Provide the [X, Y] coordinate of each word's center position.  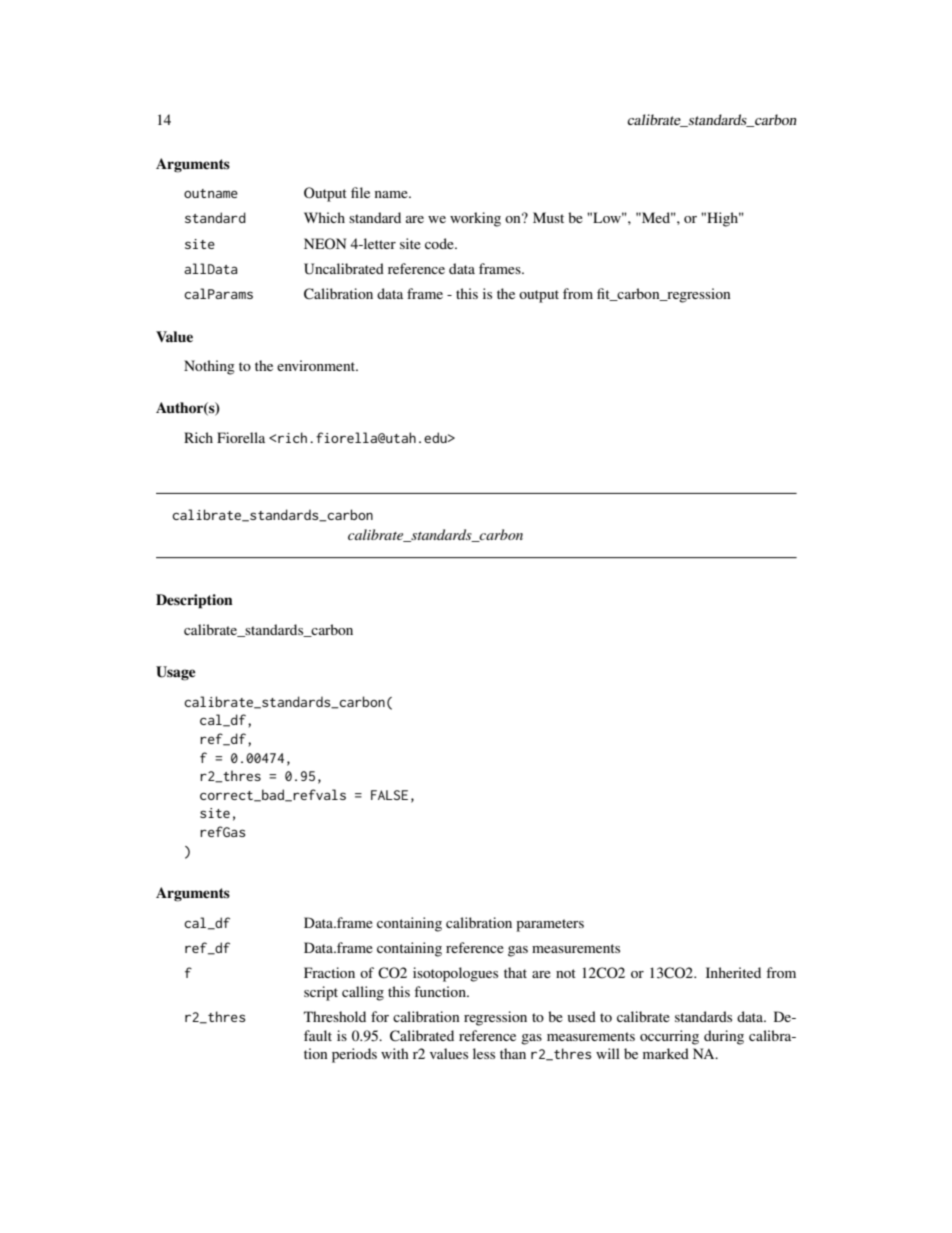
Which [324, 217]
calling [363, 993]
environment [317, 365]
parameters [550, 925]
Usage [176, 673]
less [484, 1053]
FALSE [389, 795]
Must [548, 217]
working [475, 219]
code [440, 243]
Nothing [209, 367]
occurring [669, 1037]
